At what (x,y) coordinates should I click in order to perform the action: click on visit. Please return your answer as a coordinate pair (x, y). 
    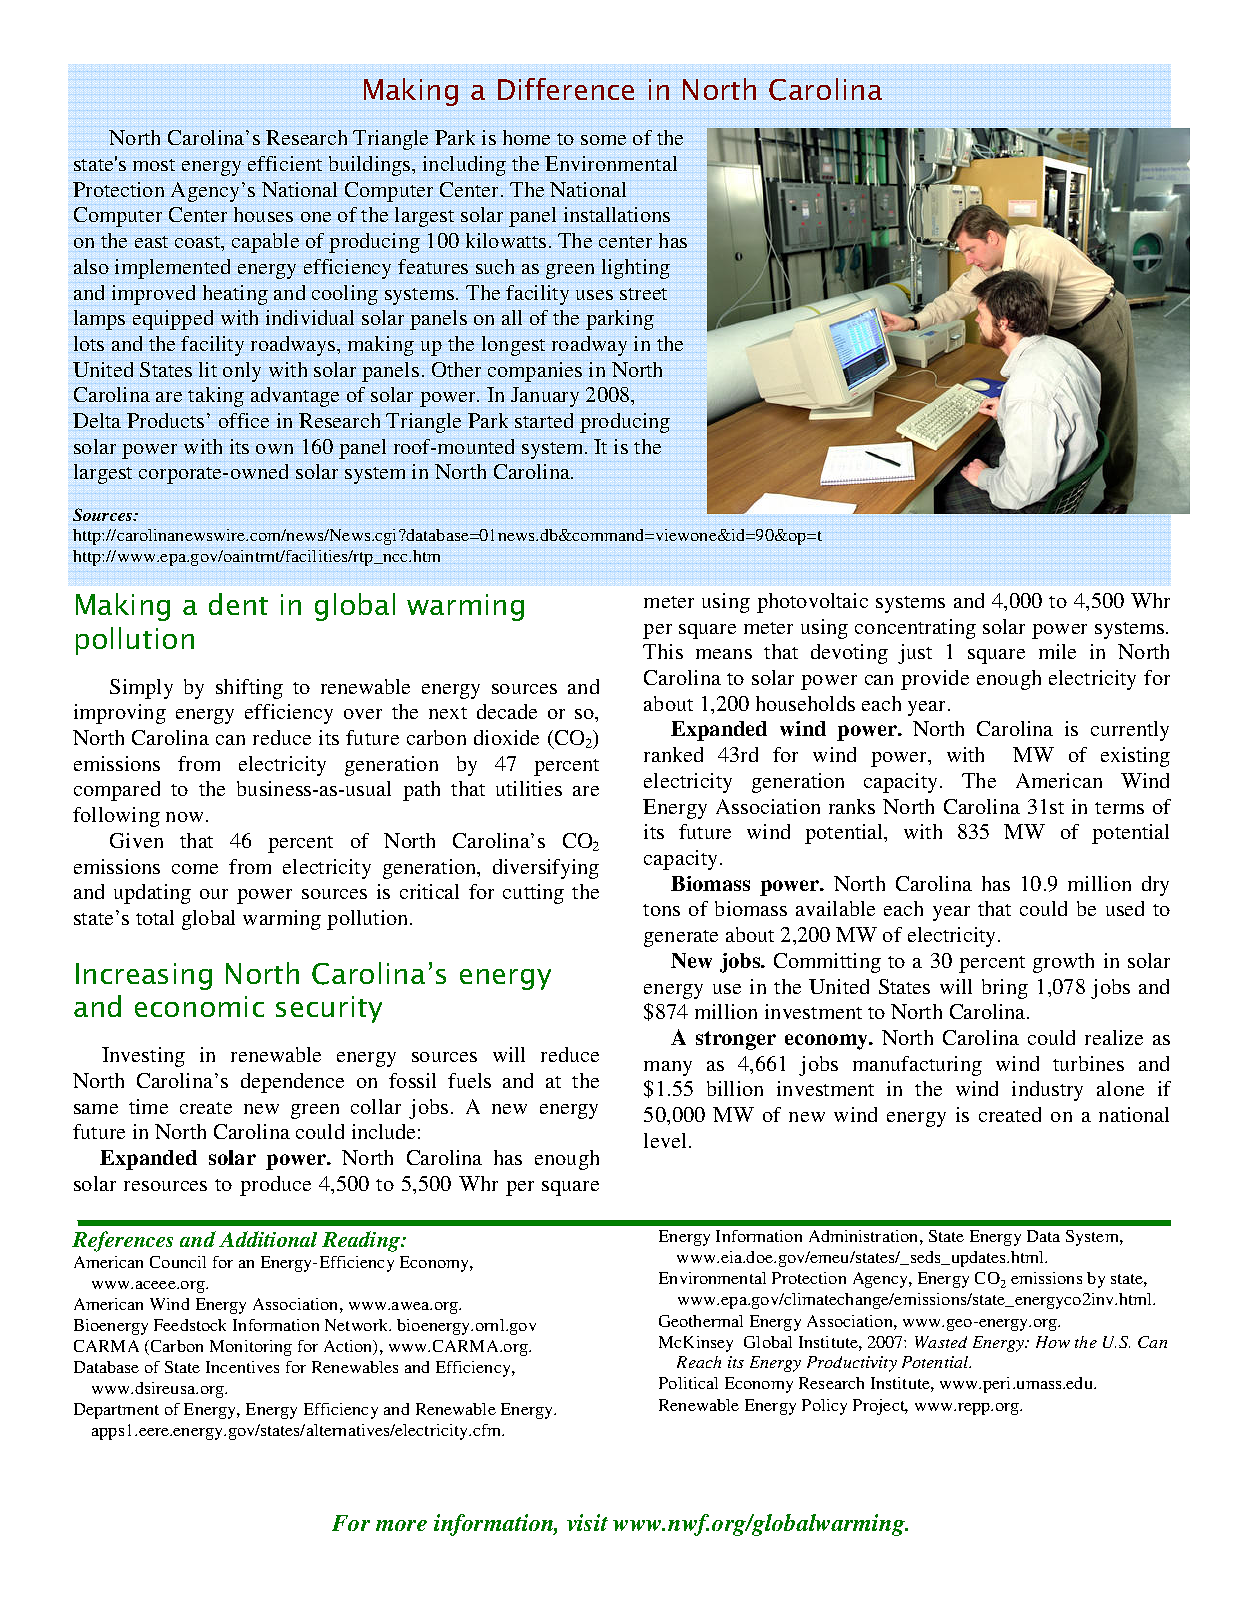
    Looking at the image, I should click on (587, 1522).
